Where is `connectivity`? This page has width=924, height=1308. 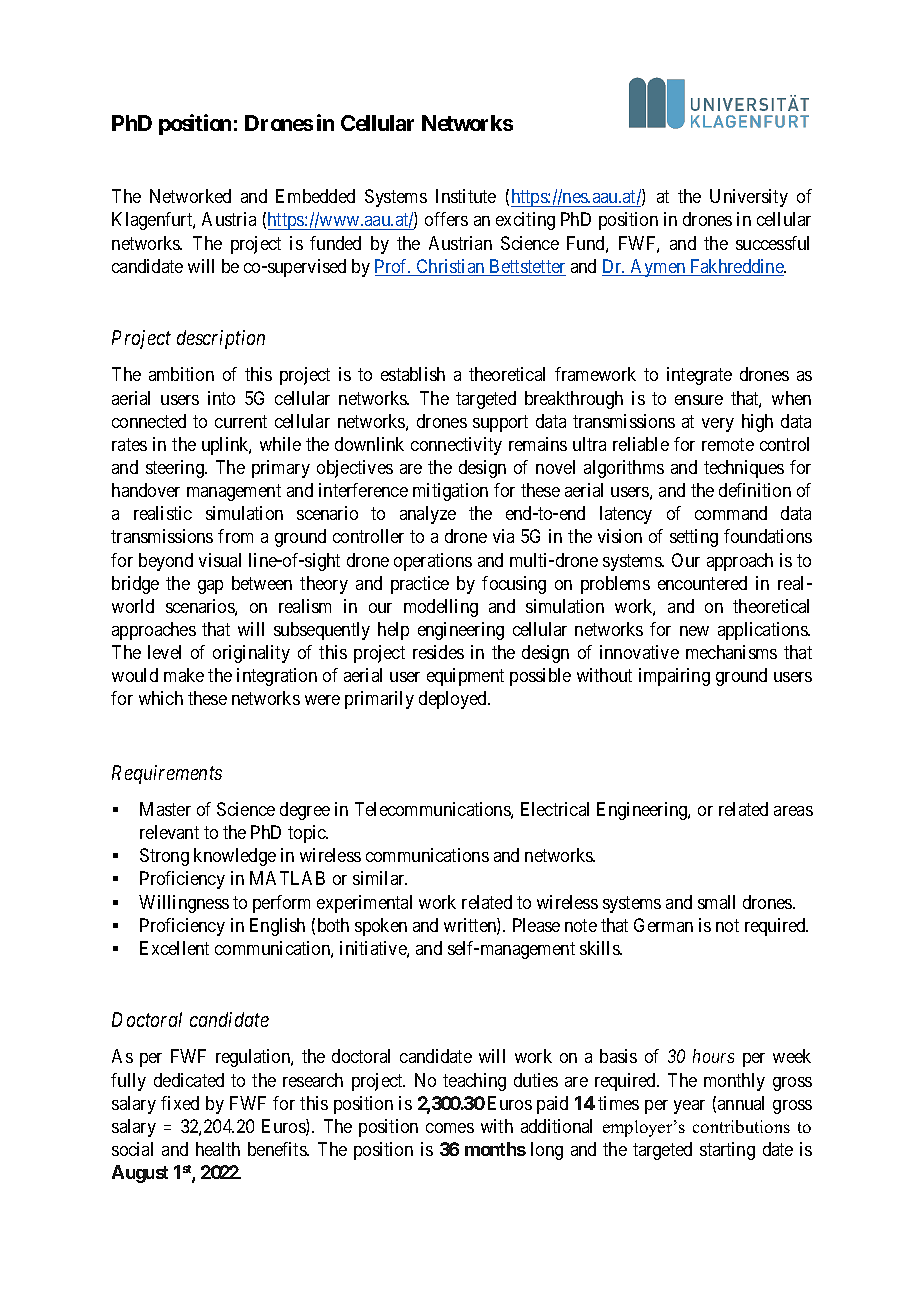
connectivity is located at coordinates (456, 446).
